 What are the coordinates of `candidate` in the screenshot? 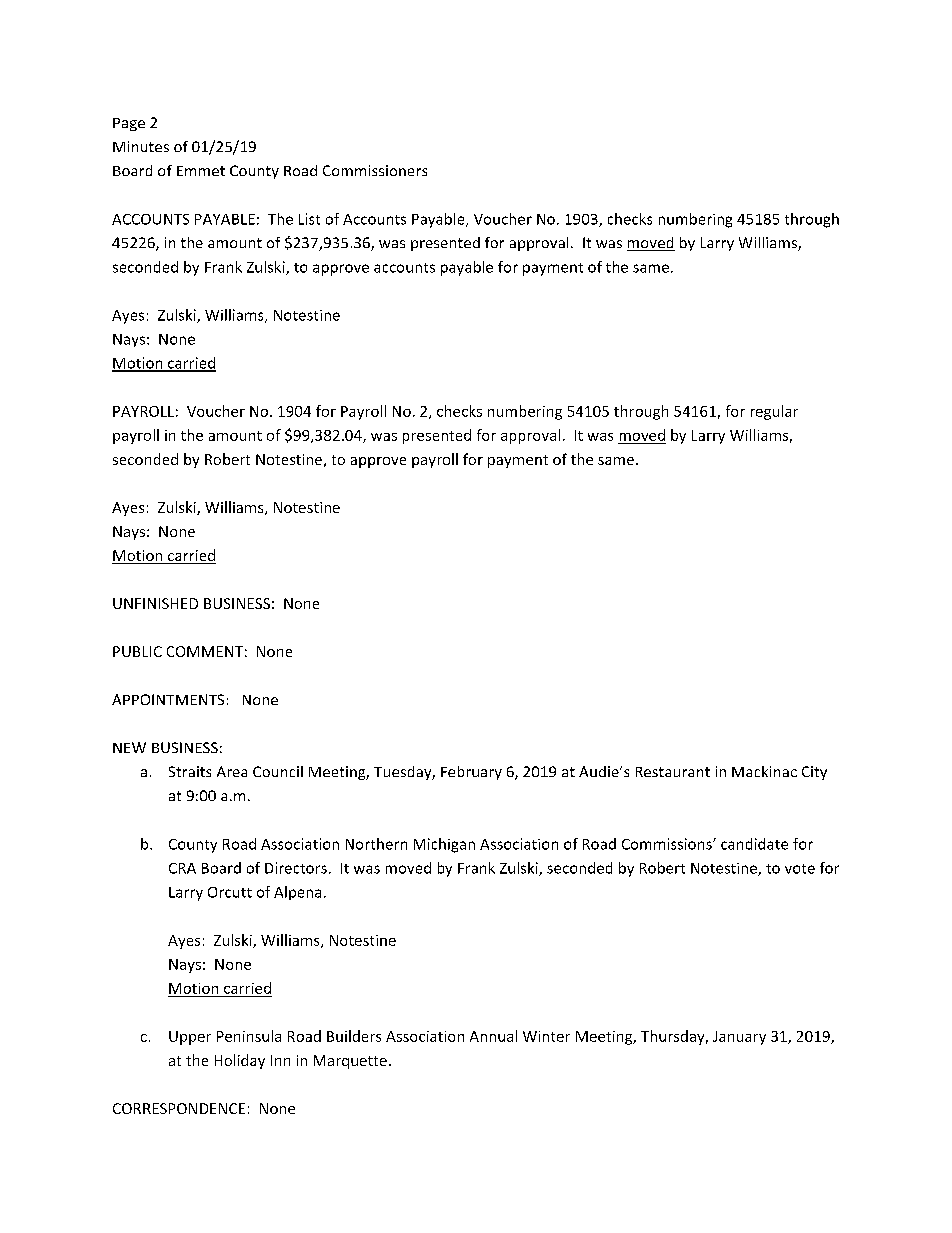 It's located at (754, 844).
